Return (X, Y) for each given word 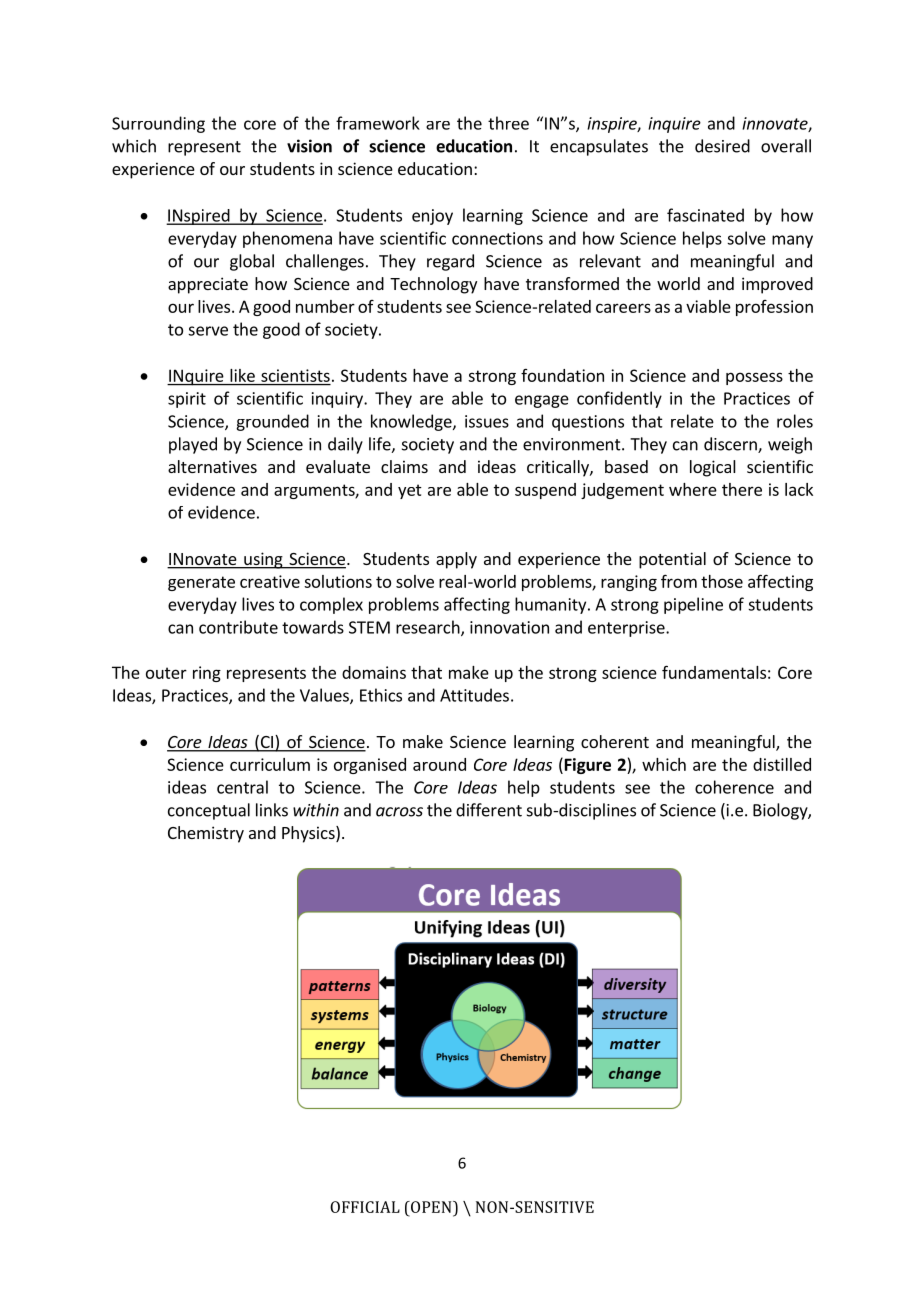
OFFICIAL (365, 1207)
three (508, 123)
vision (309, 146)
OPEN (431, 1207)
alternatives (212, 466)
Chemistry (206, 834)
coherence (734, 787)
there (742, 489)
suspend (545, 491)
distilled (782, 764)
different (489, 810)
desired (722, 146)
